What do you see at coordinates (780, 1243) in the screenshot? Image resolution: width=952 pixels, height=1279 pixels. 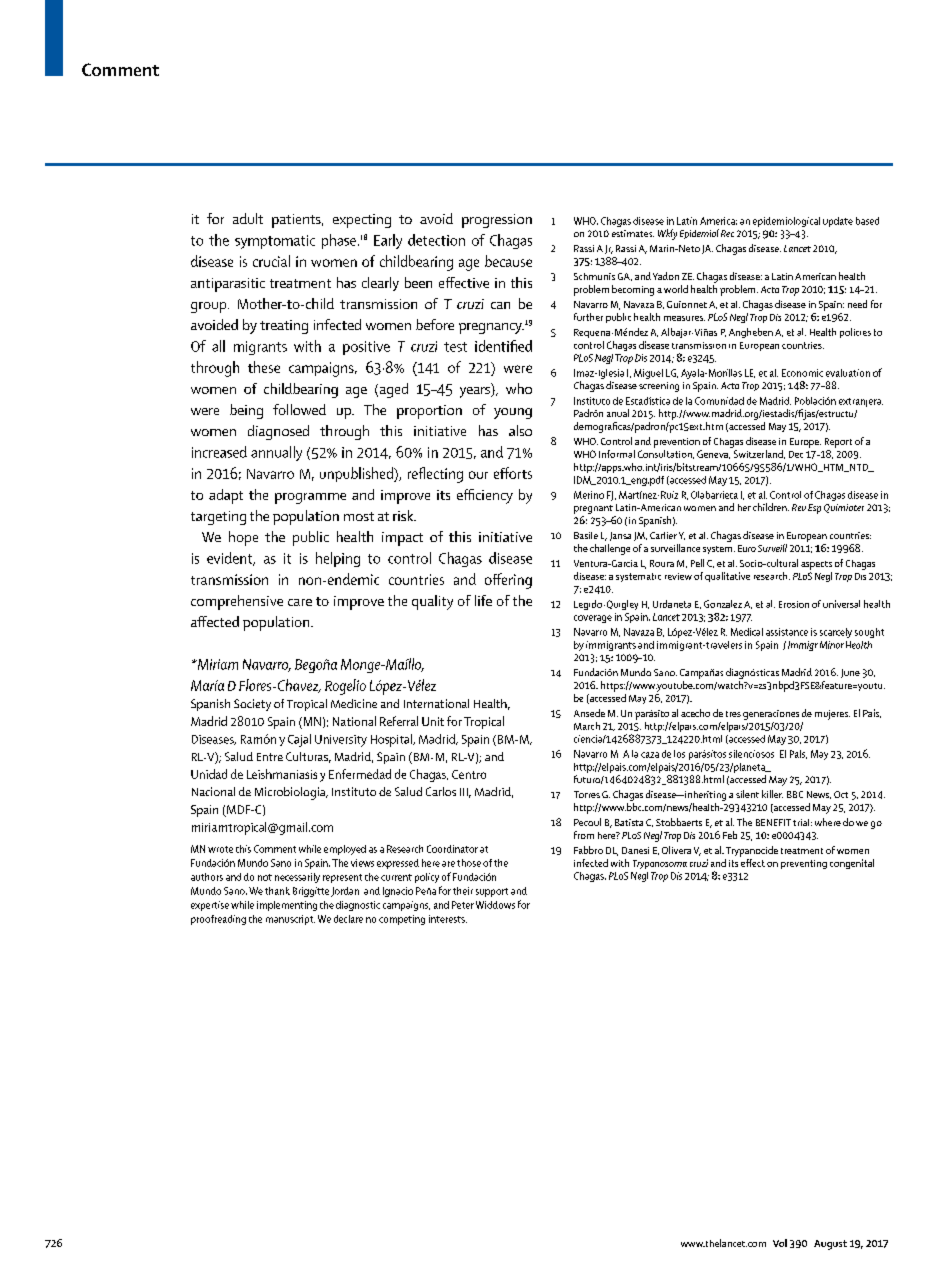 I see `Vol` at bounding box center [780, 1243].
